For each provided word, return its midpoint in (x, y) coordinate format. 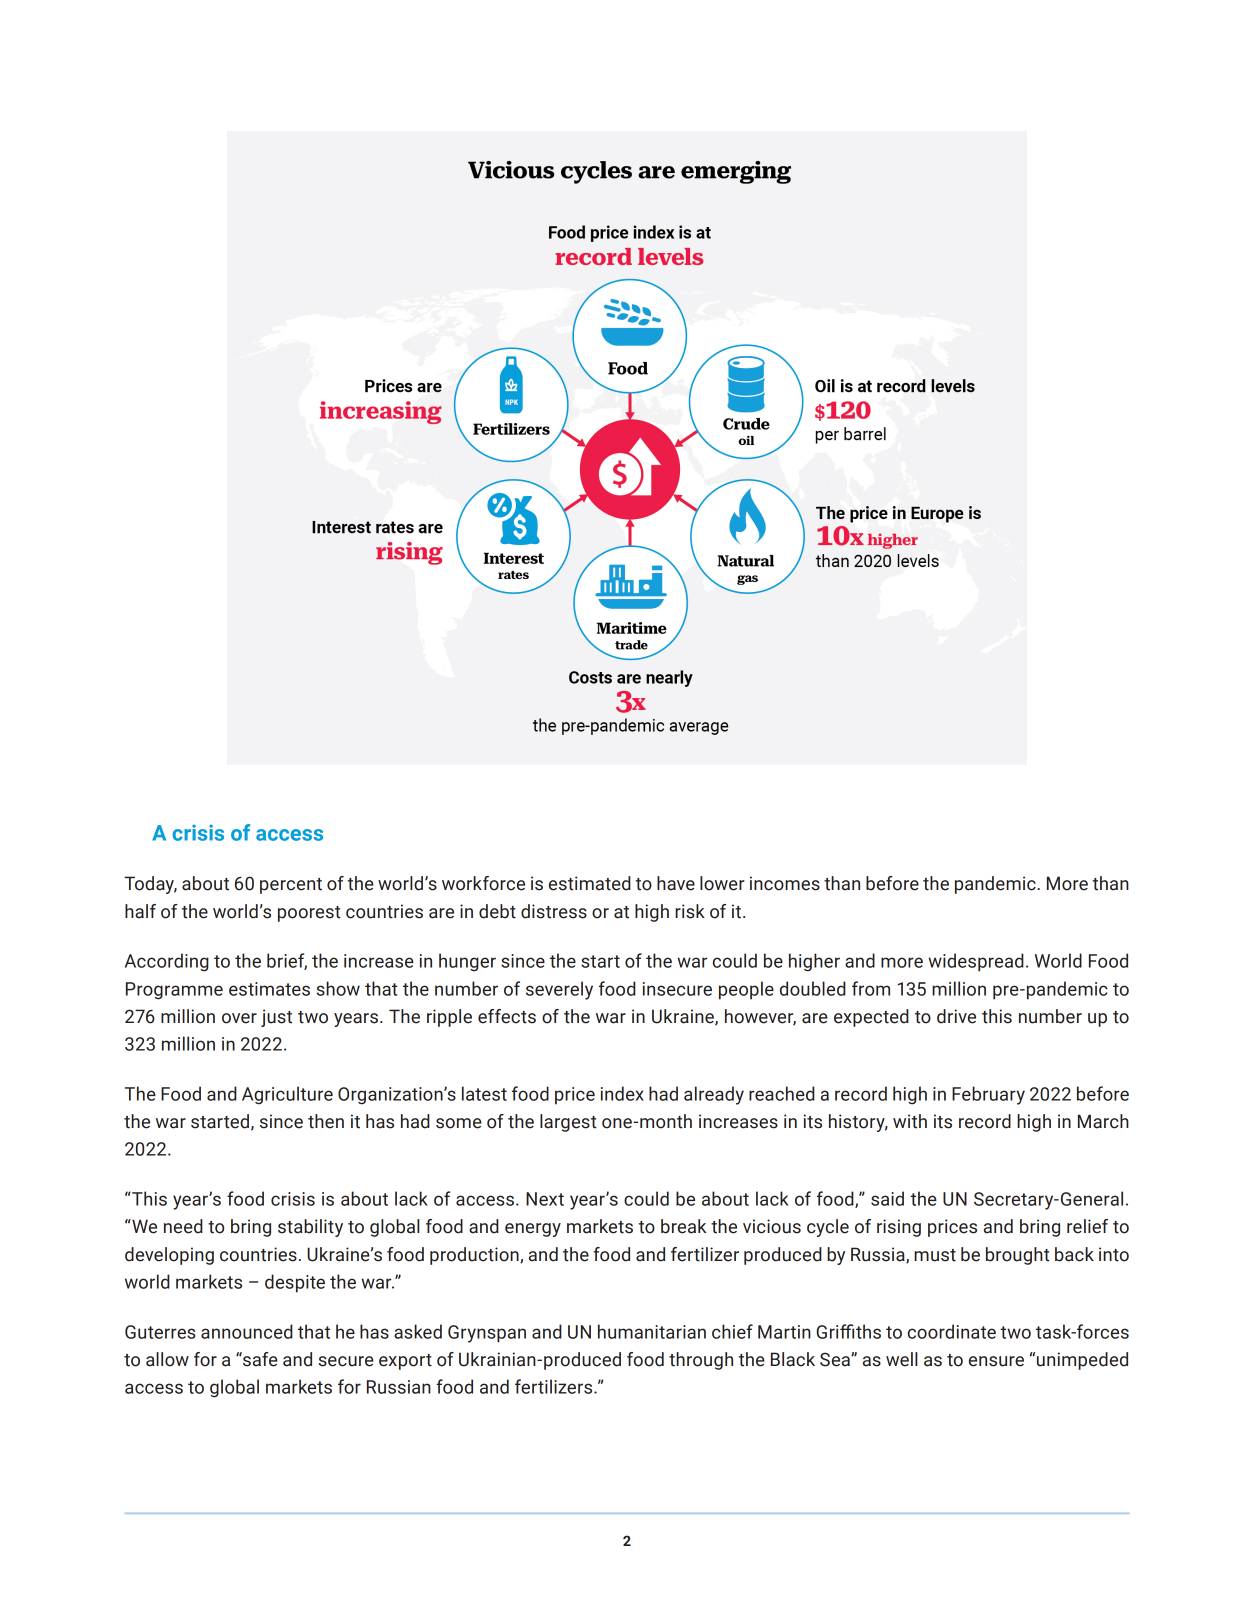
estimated (590, 883)
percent (291, 886)
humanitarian (652, 1331)
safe (259, 1359)
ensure (996, 1361)
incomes (785, 883)
